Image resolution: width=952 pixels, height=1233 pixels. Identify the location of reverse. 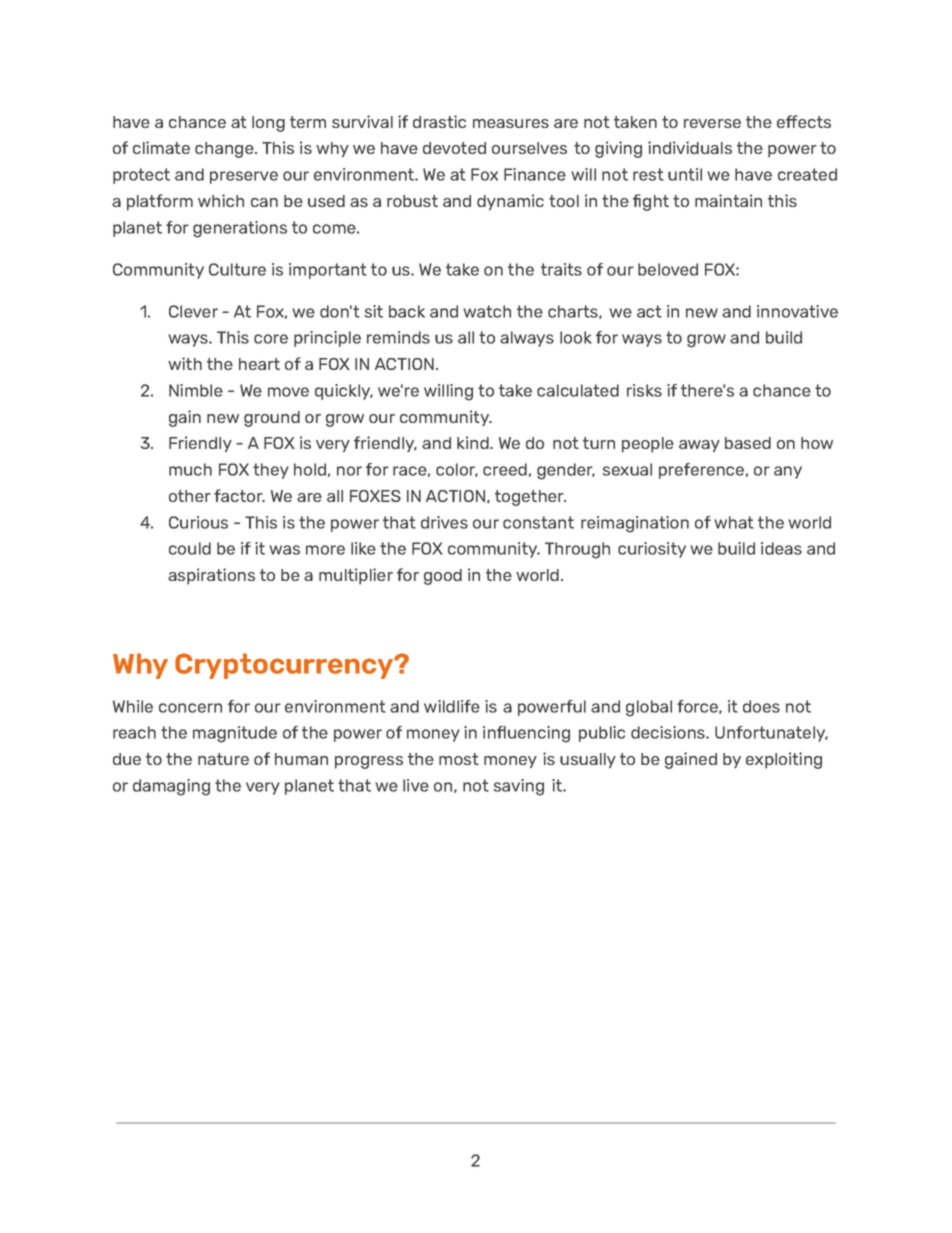
(712, 123).
